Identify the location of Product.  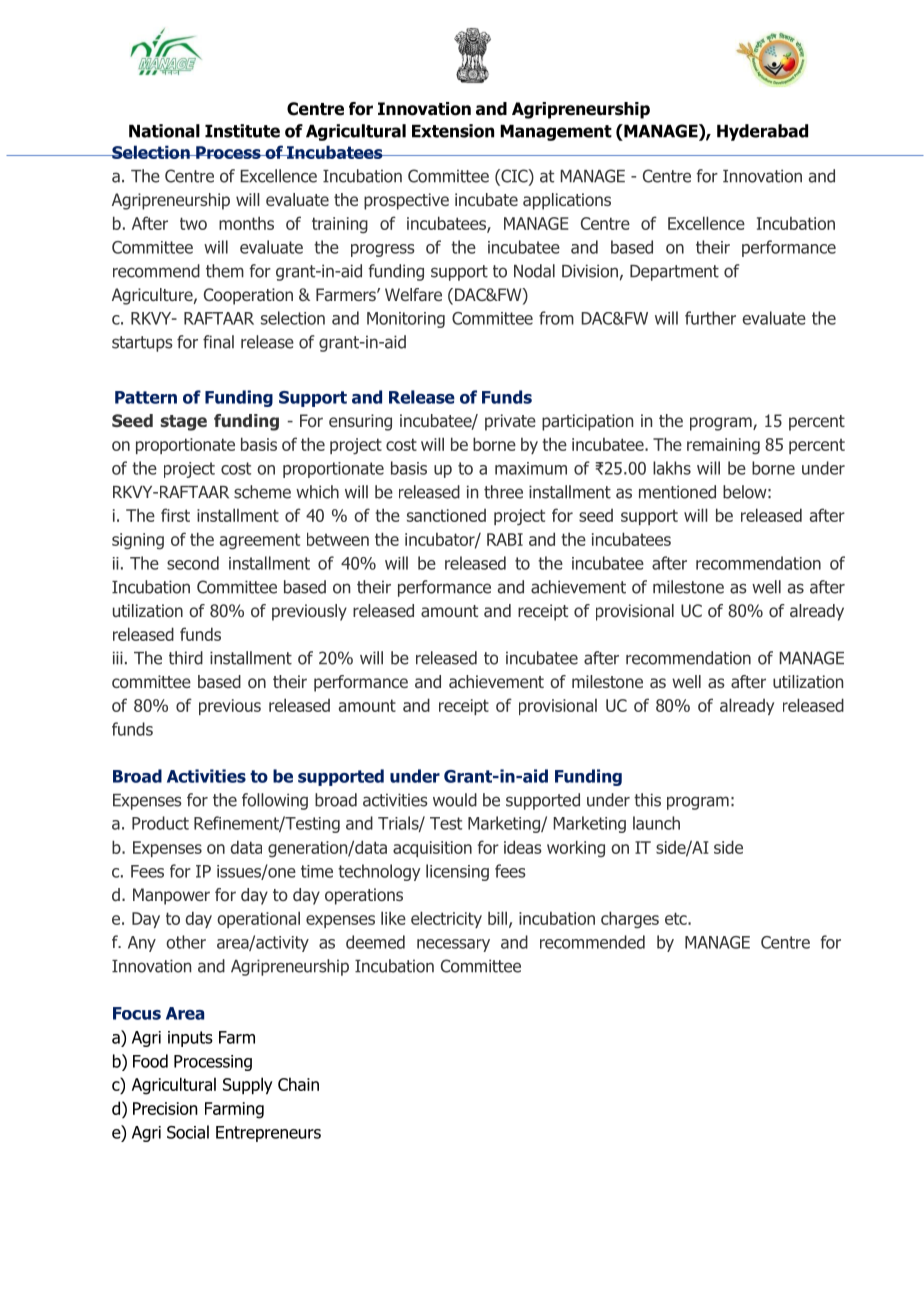
(160, 823).
